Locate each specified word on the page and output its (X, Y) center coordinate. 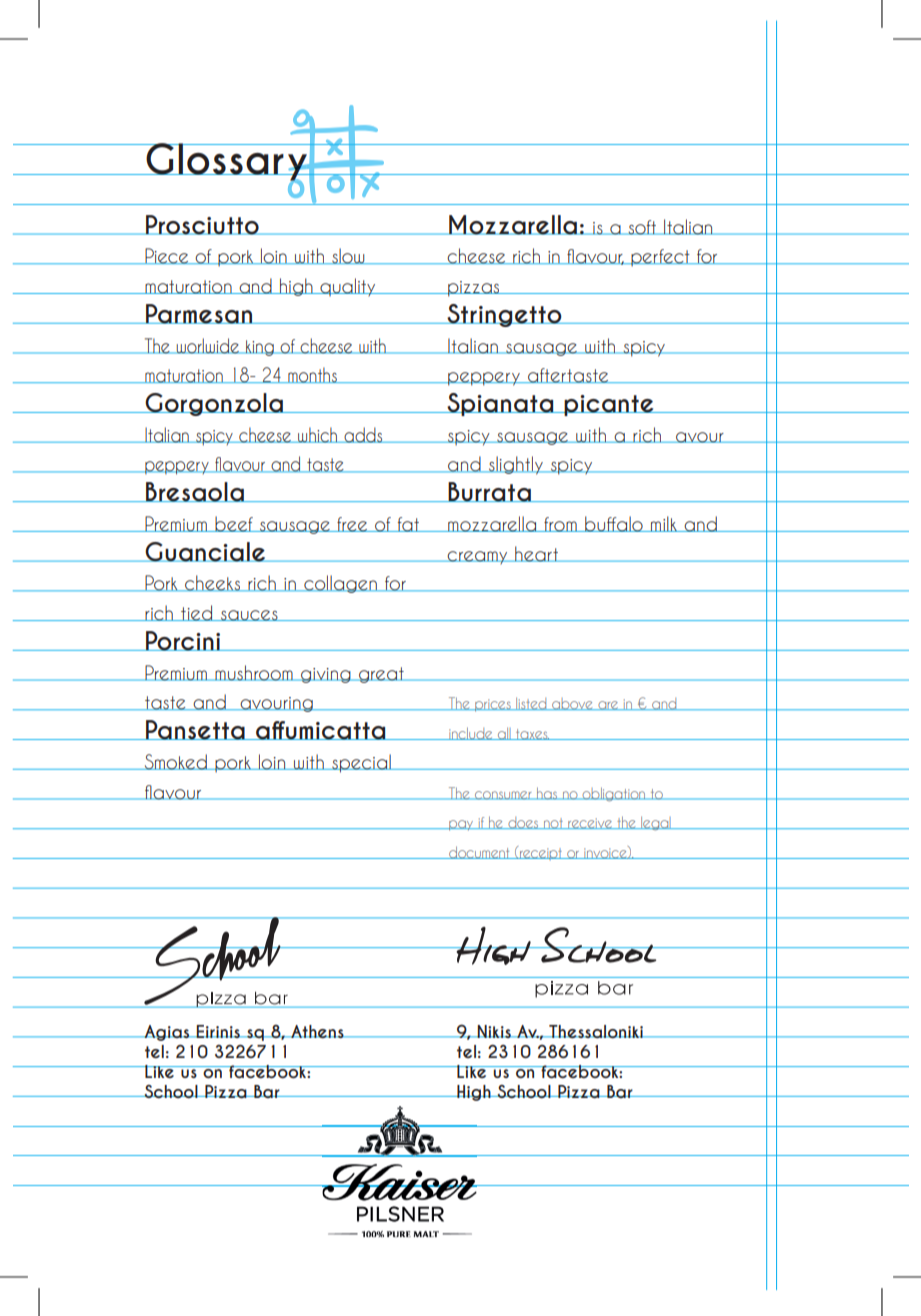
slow (348, 256)
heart (536, 554)
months (312, 375)
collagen (340, 584)
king (260, 348)
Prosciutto (202, 225)
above (572, 704)
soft (642, 227)
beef (234, 524)
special (361, 763)
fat (408, 524)
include (471, 733)
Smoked (175, 762)
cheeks (212, 583)
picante (609, 405)
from (560, 524)
